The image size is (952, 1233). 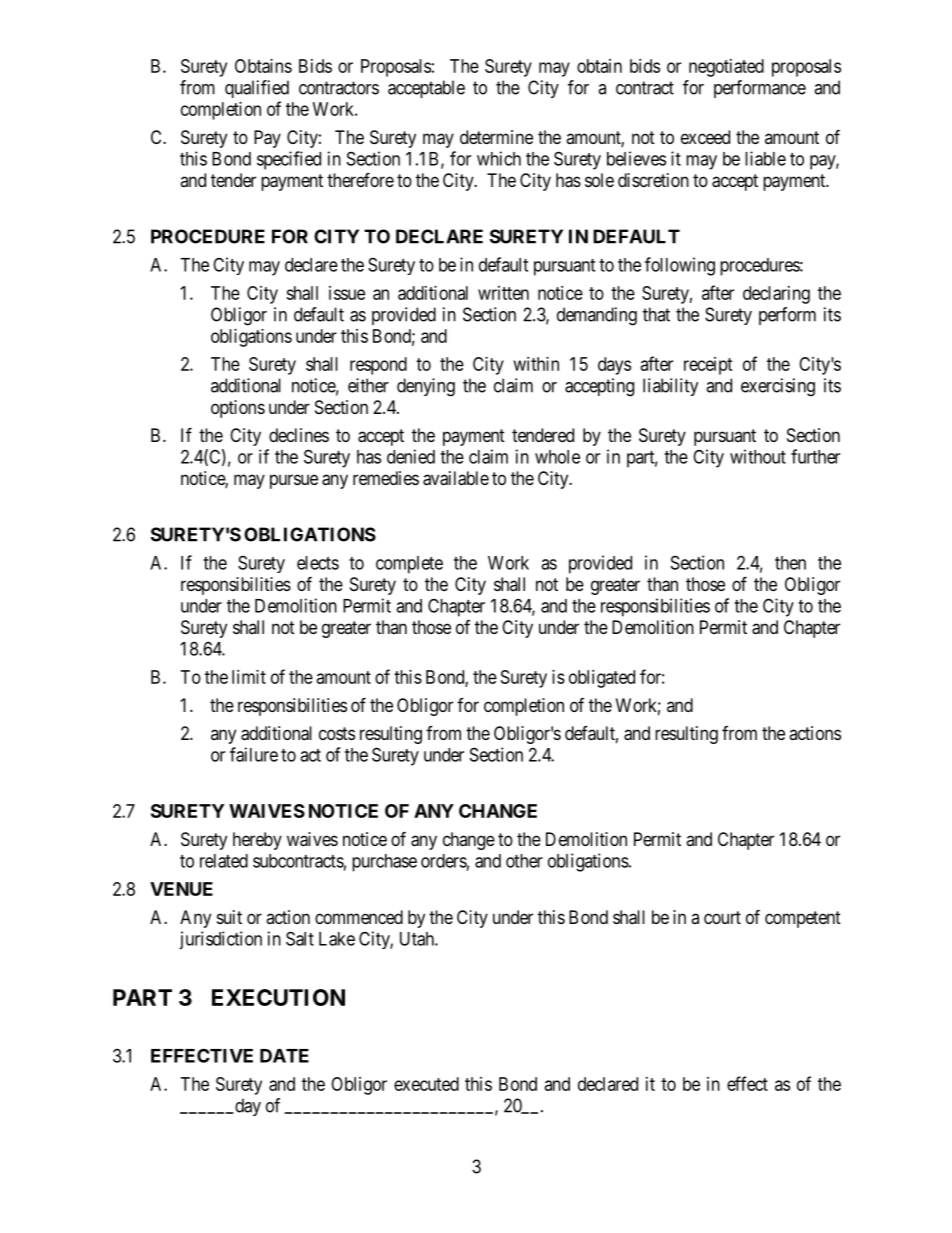 I want to click on then, so click(x=790, y=563).
